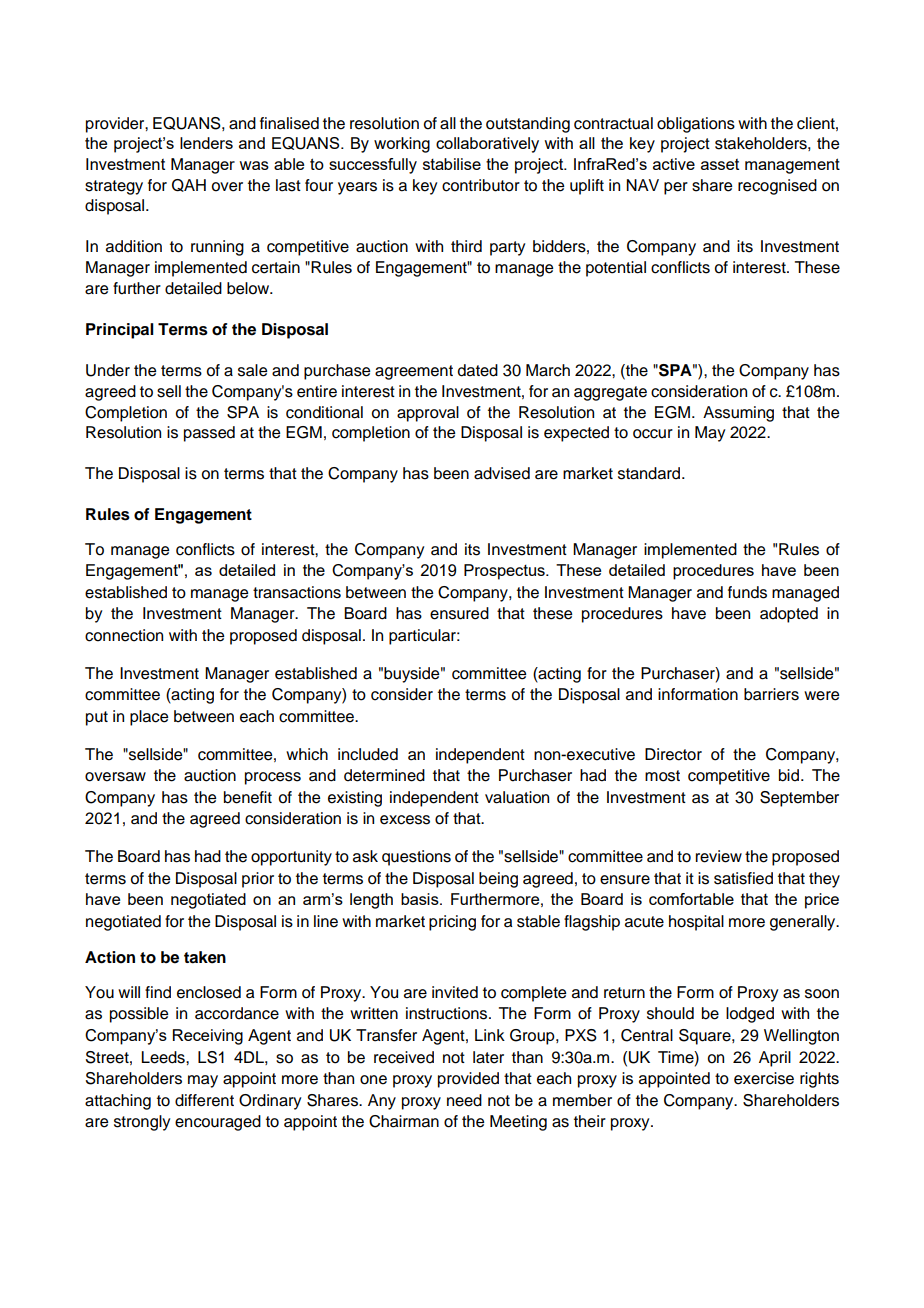 This screenshot has height=1308, width=924. Describe the element at coordinates (464, 1100) in the screenshot. I see `need` at that location.
